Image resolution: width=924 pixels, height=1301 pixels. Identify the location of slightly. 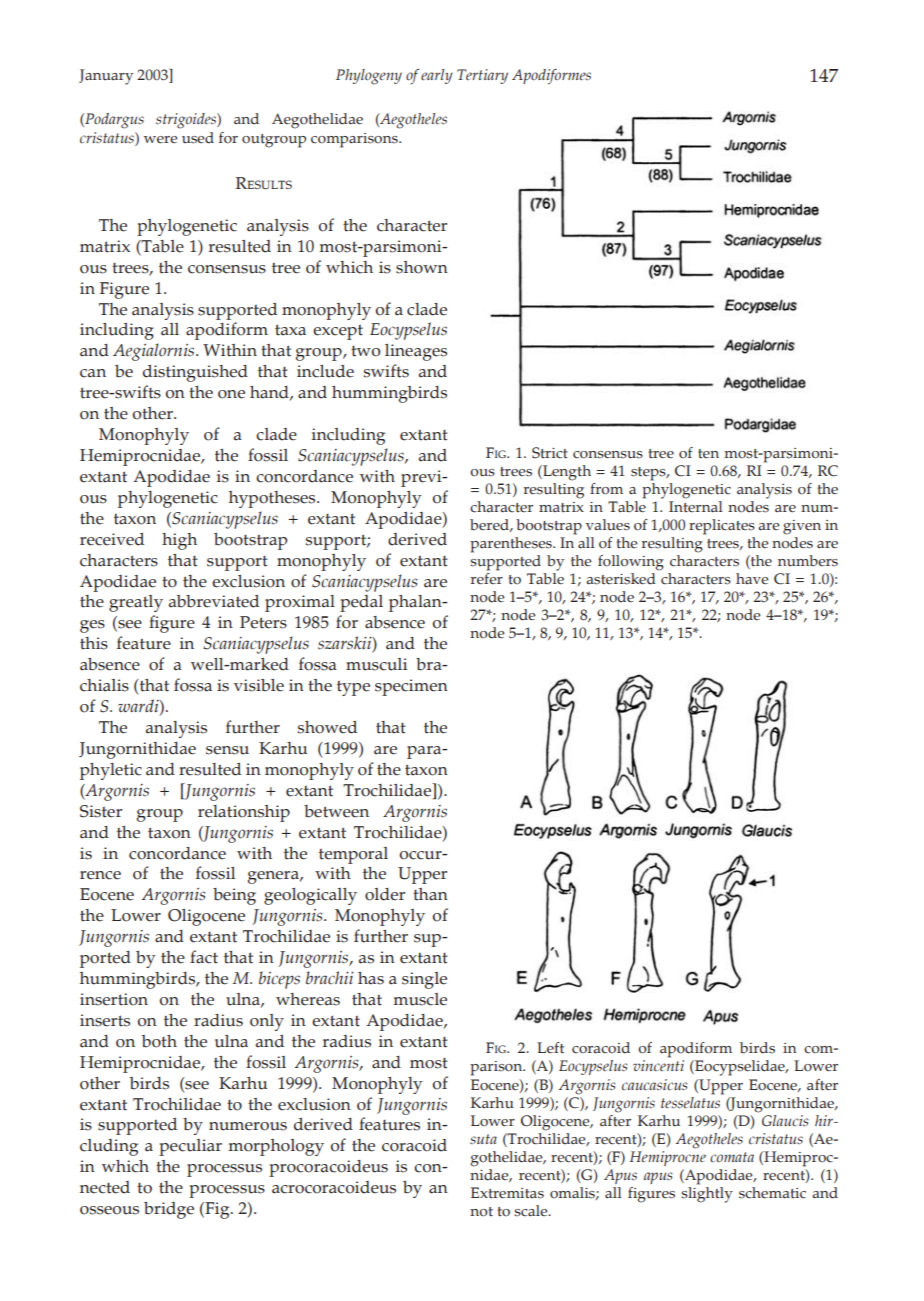
(707, 1193).
